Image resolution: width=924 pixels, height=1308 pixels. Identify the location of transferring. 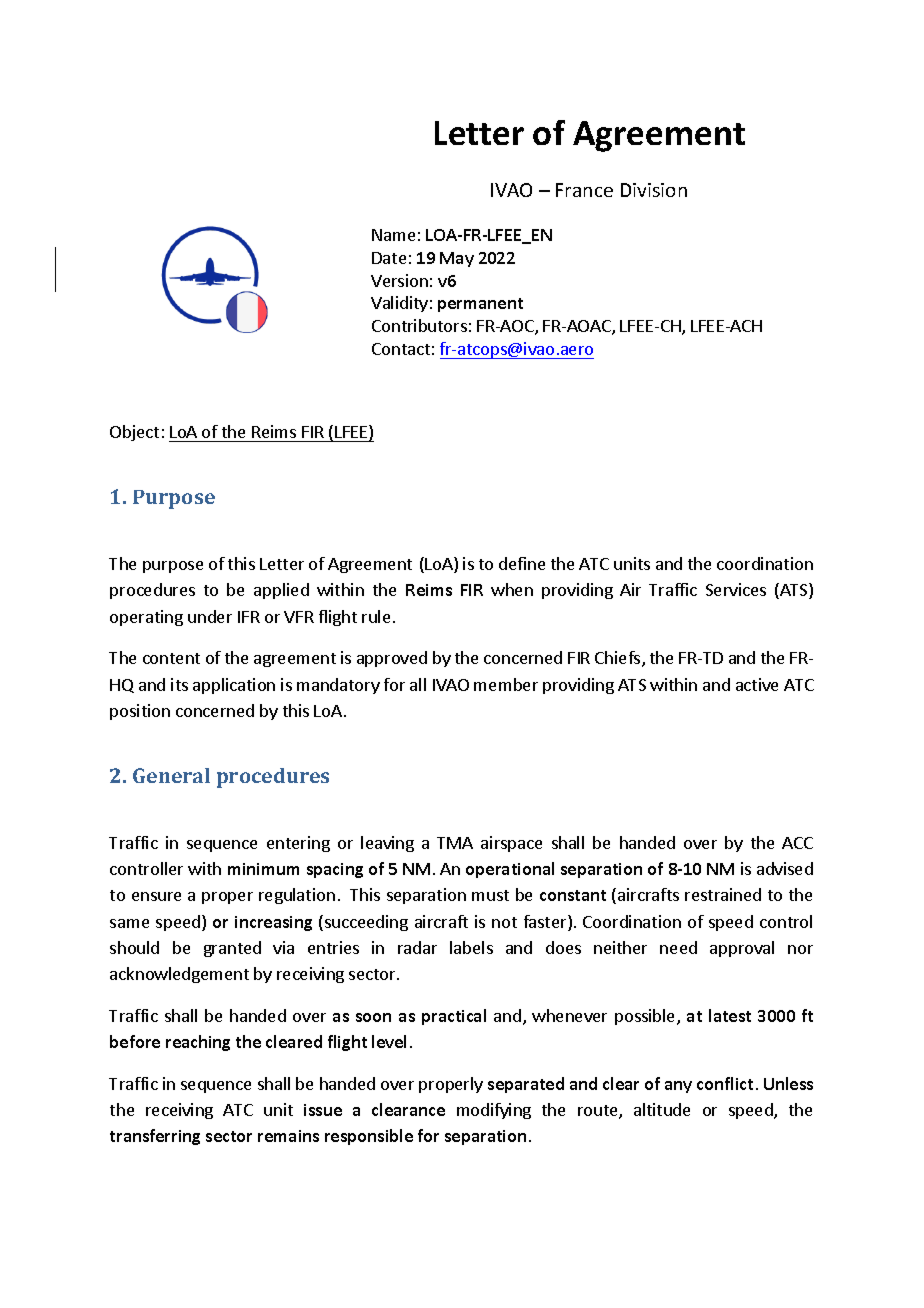
(155, 1137).
